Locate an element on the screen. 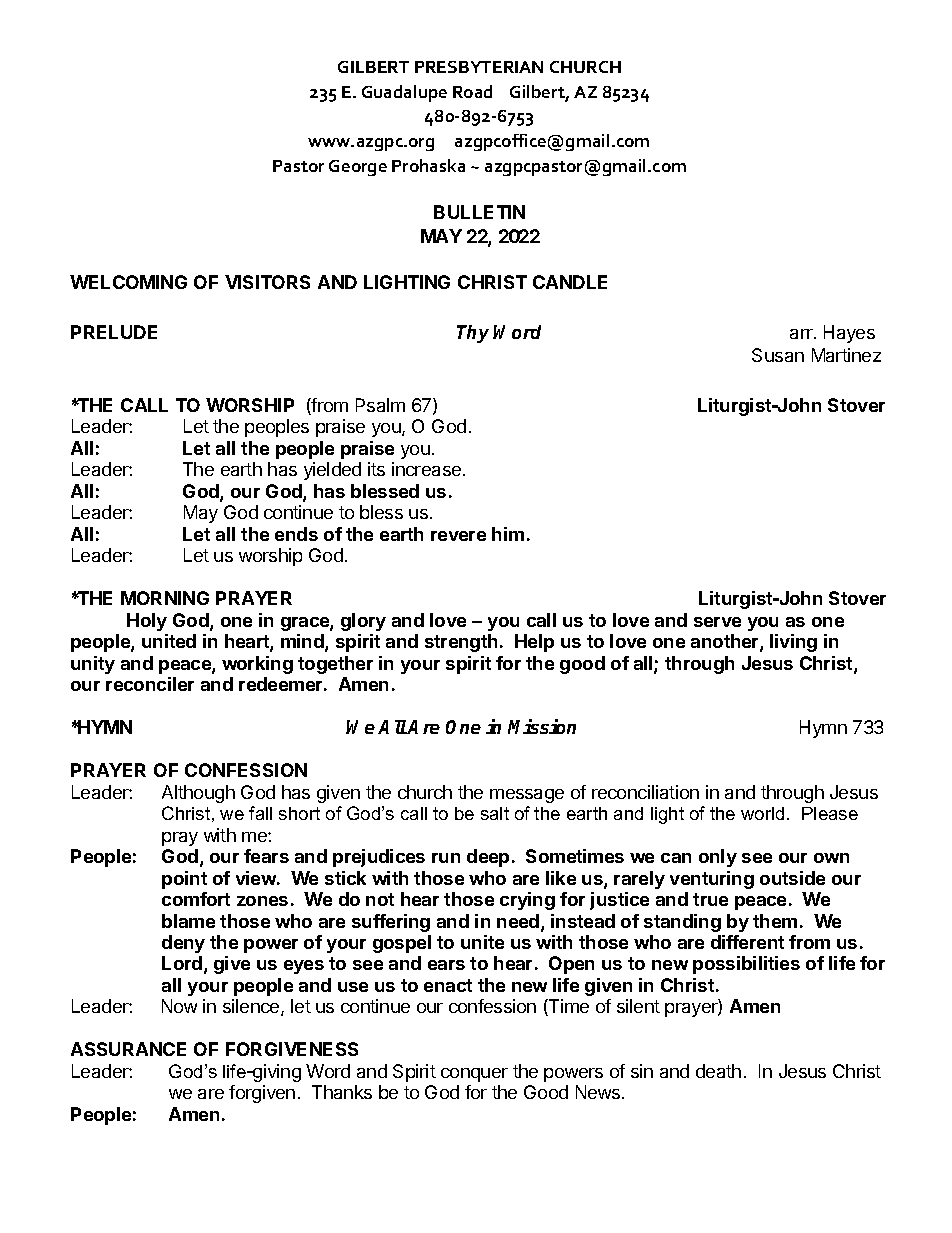  death is located at coordinates (718, 1071).
